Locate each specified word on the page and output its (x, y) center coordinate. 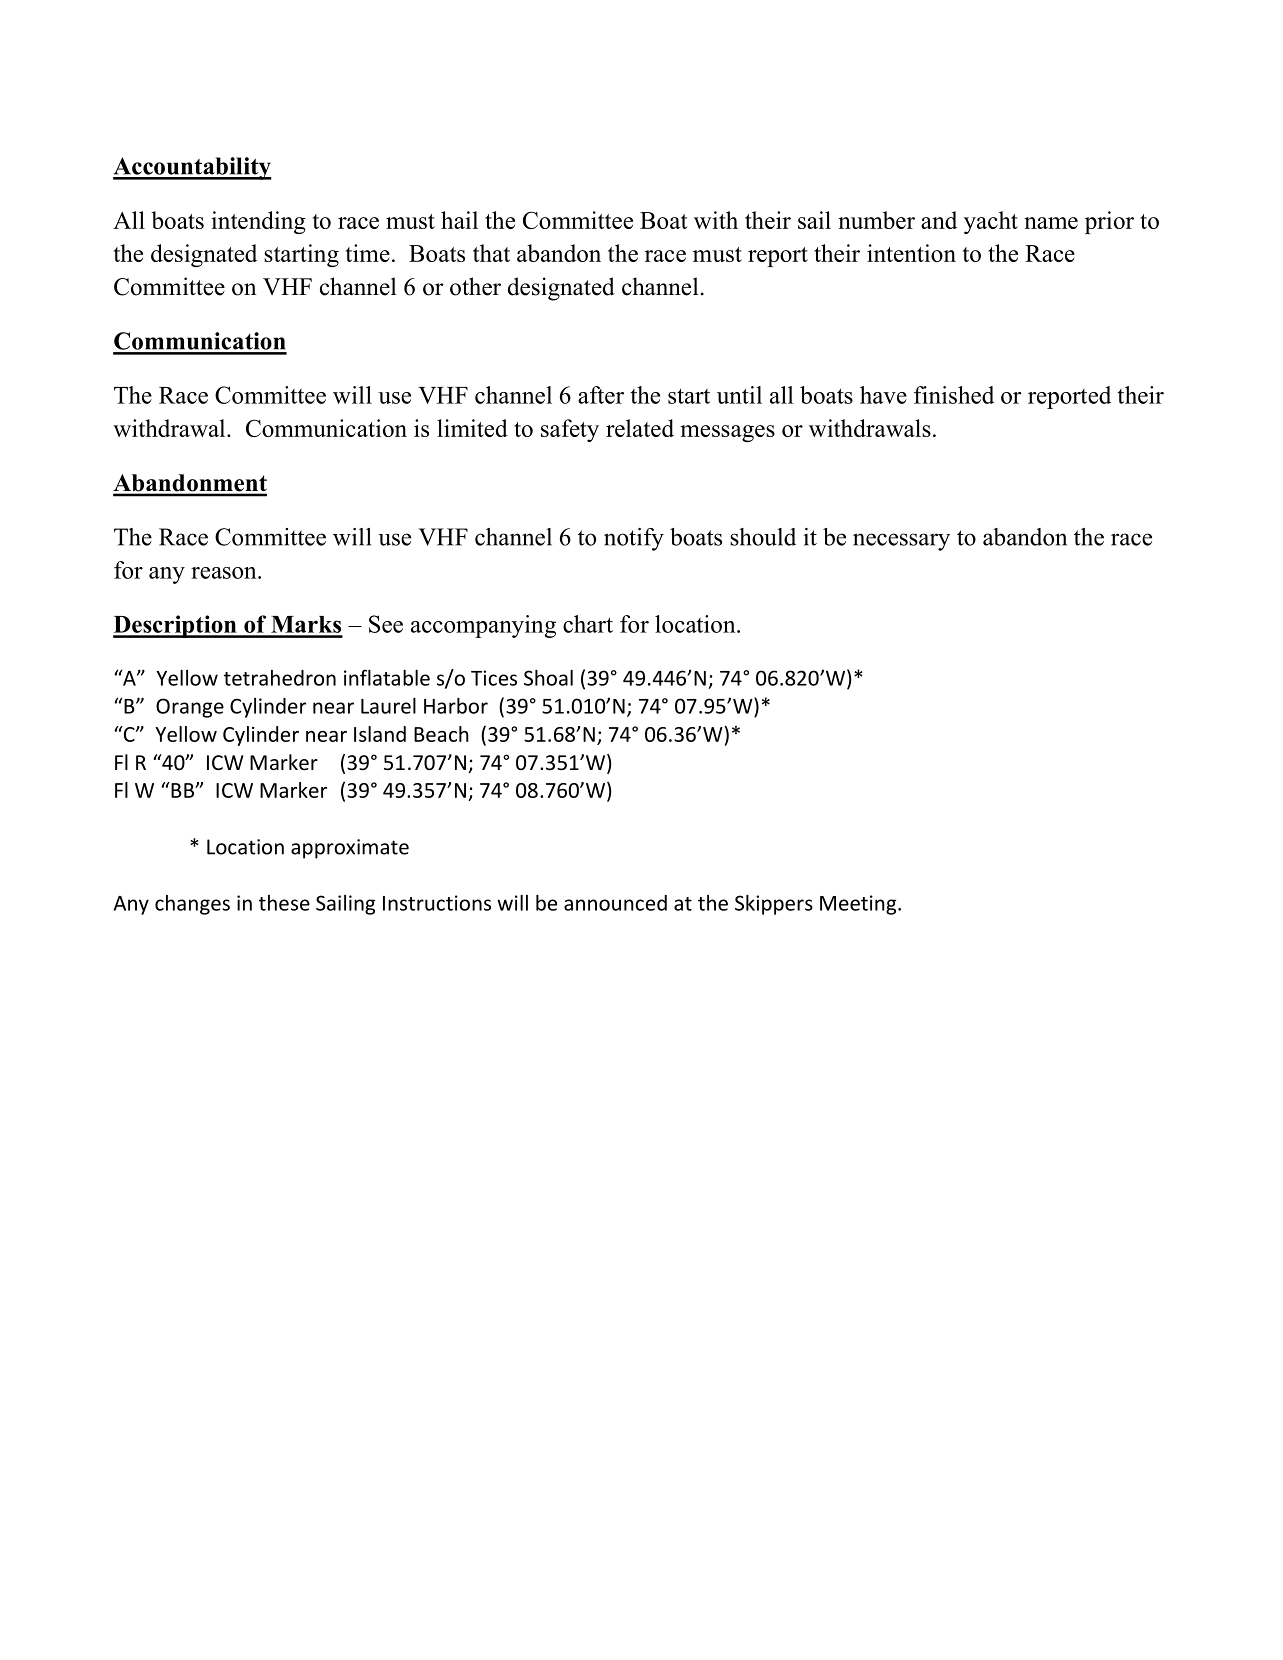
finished (954, 395)
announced (615, 903)
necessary (901, 542)
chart (588, 624)
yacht (991, 222)
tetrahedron (280, 678)
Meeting (859, 905)
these (284, 903)
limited (472, 428)
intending (258, 222)
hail (459, 220)
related (640, 428)
